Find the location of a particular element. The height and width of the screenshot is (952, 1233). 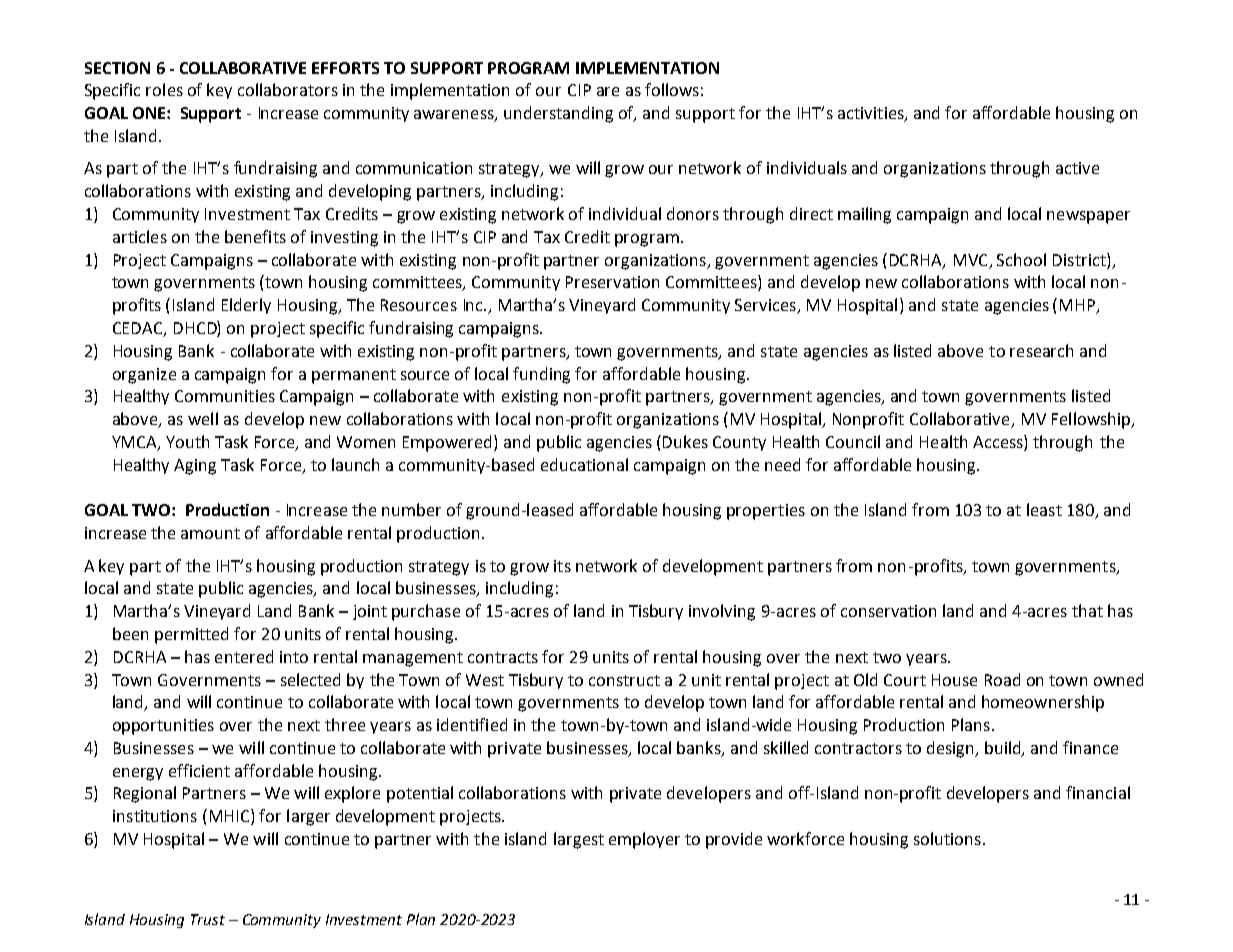

Aging is located at coordinates (195, 467).
